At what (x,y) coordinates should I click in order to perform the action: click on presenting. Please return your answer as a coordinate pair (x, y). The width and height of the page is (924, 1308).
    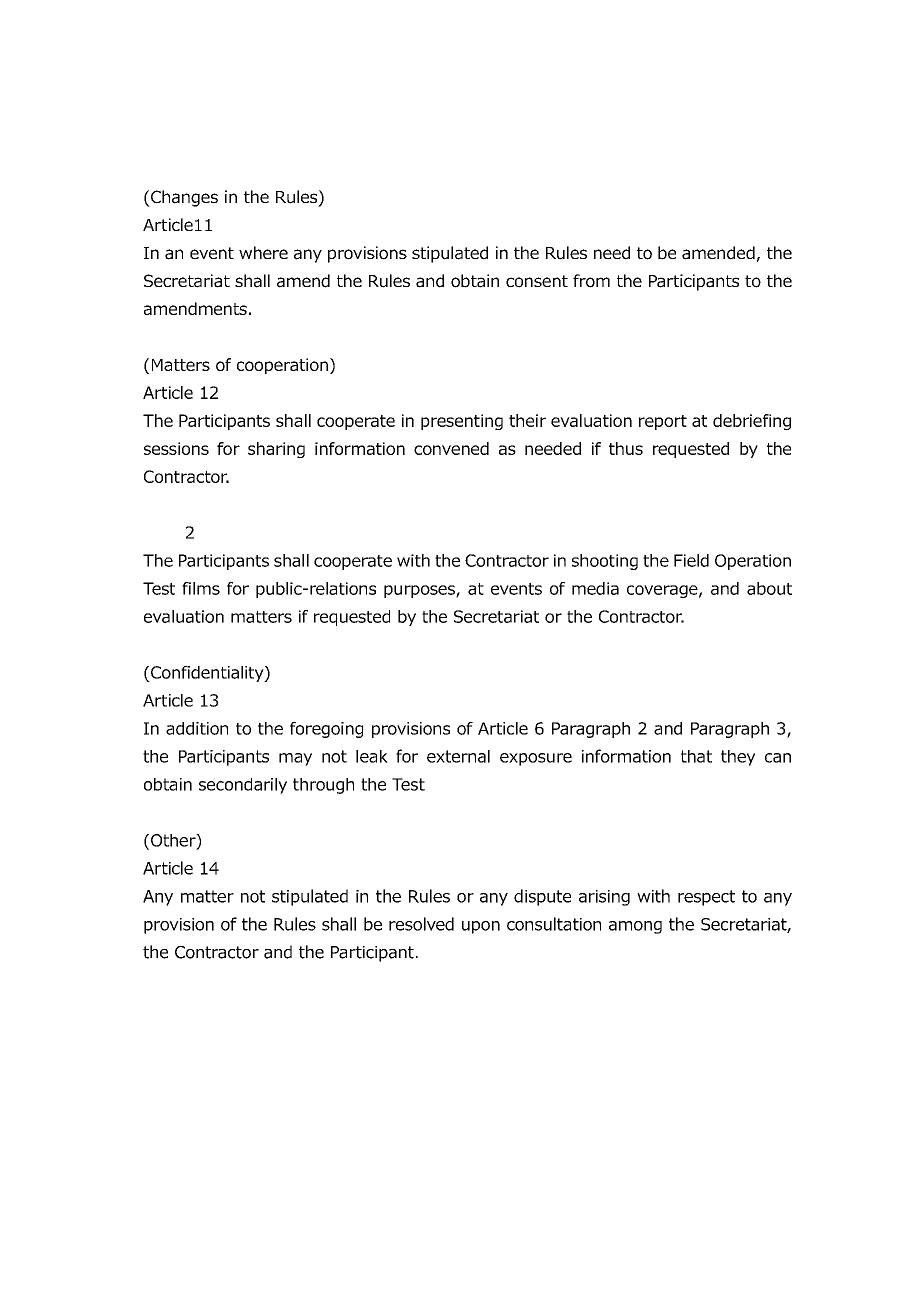
    Looking at the image, I should click on (462, 422).
